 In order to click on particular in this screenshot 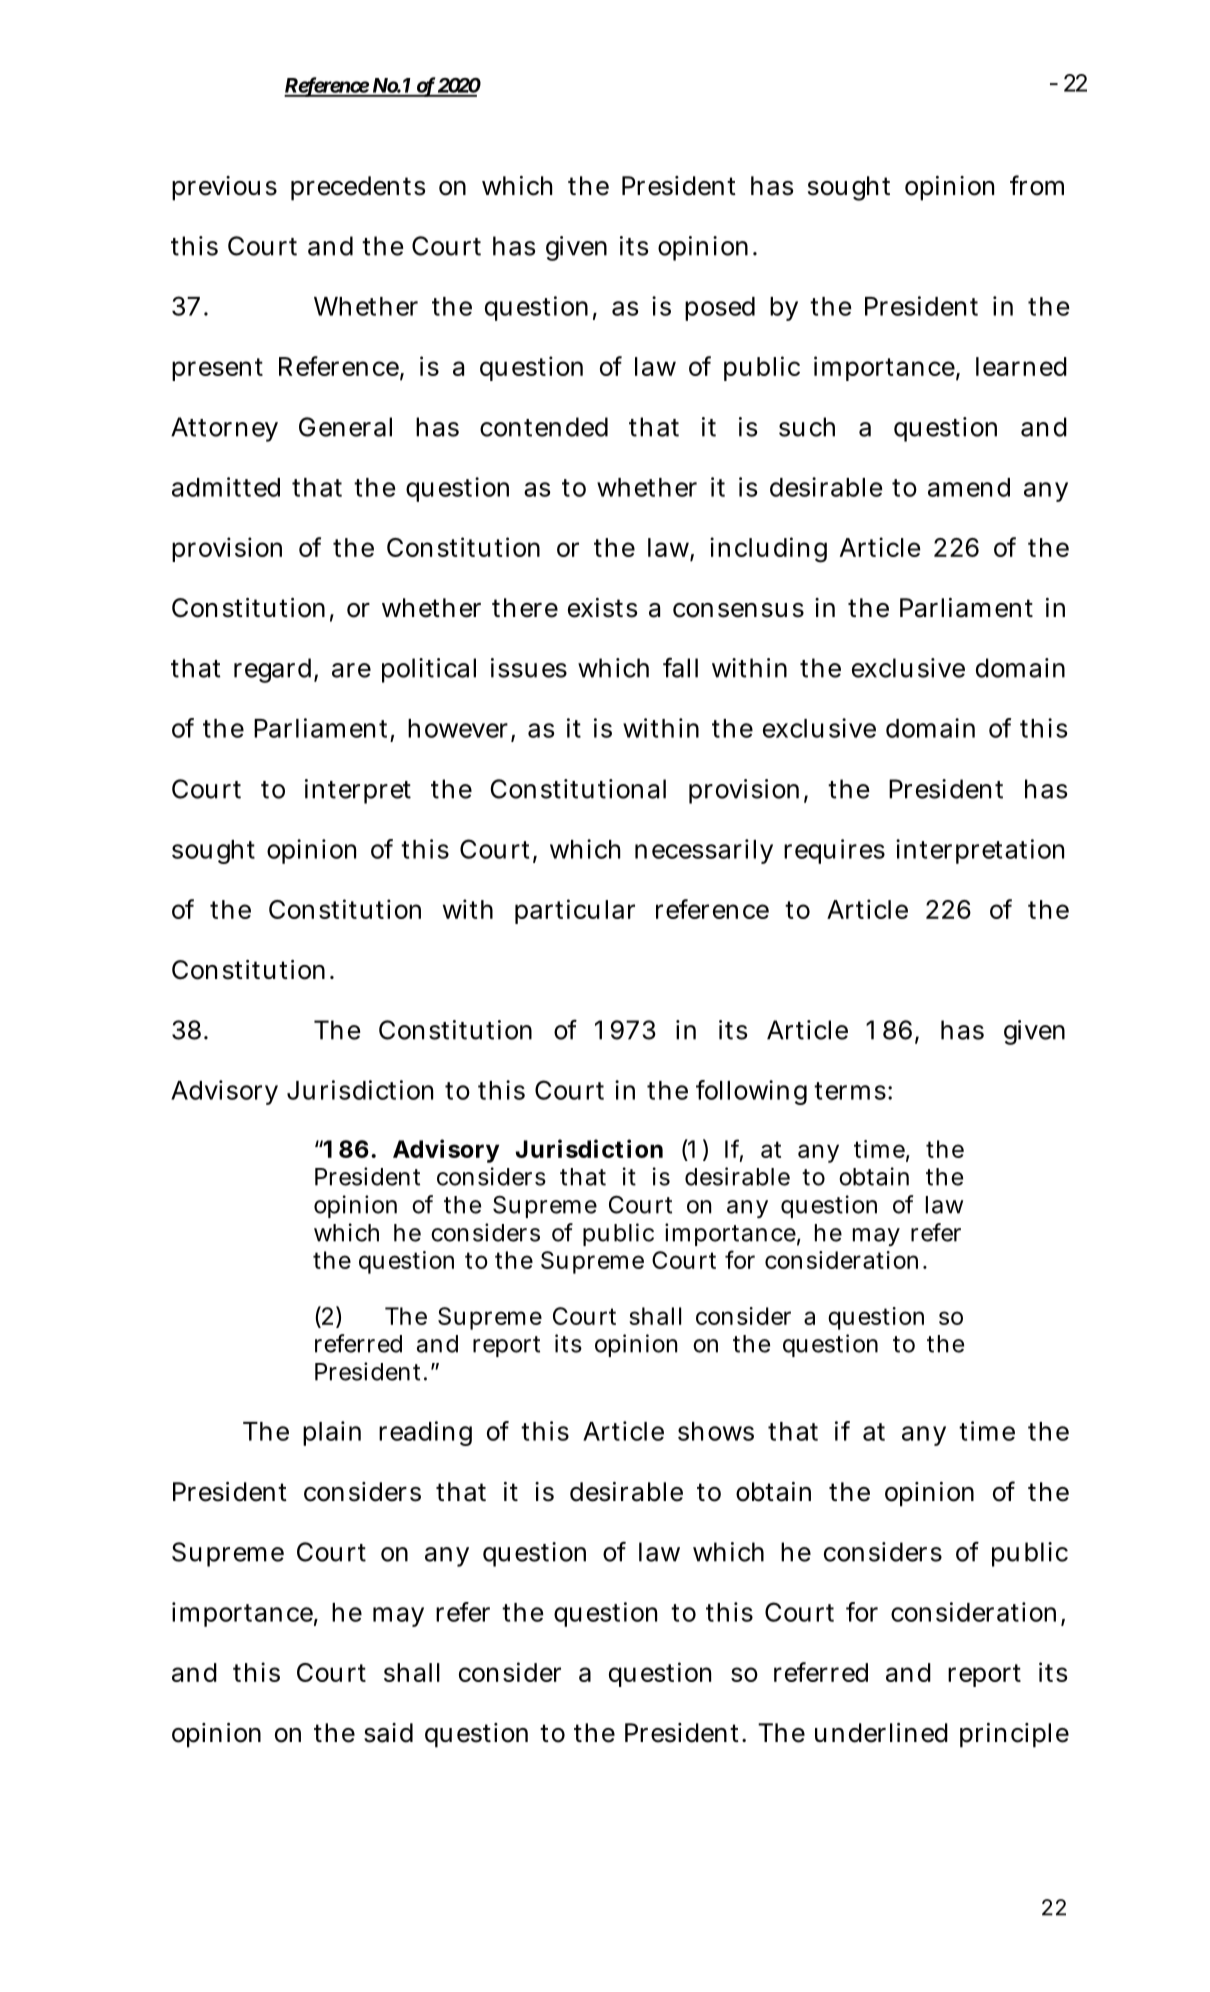, I will do `click(575, 911)`.
